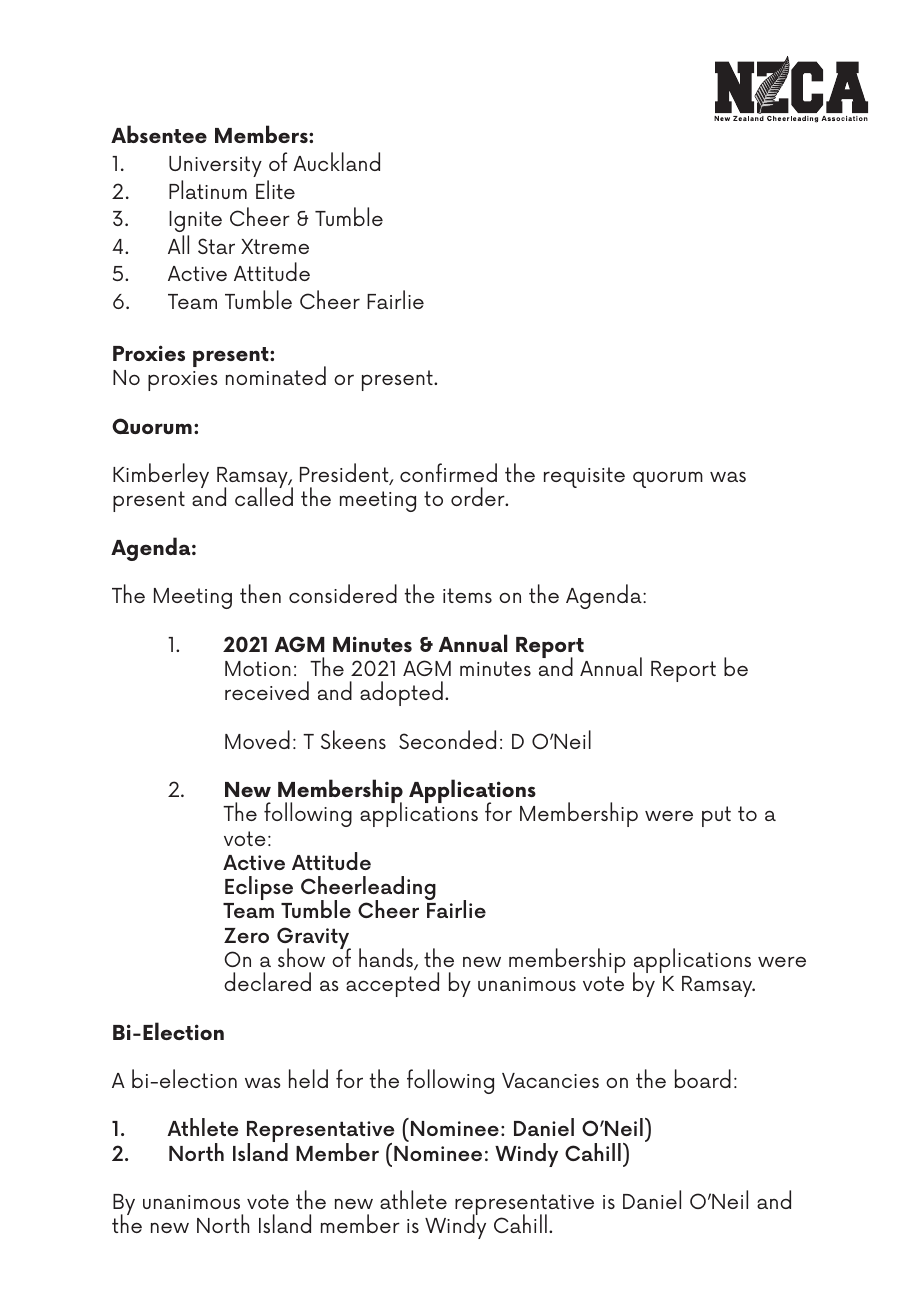 This image has height=1308, width=924. Describe the element at coordinates (264, 496) in the image. I see `called` at that location.
